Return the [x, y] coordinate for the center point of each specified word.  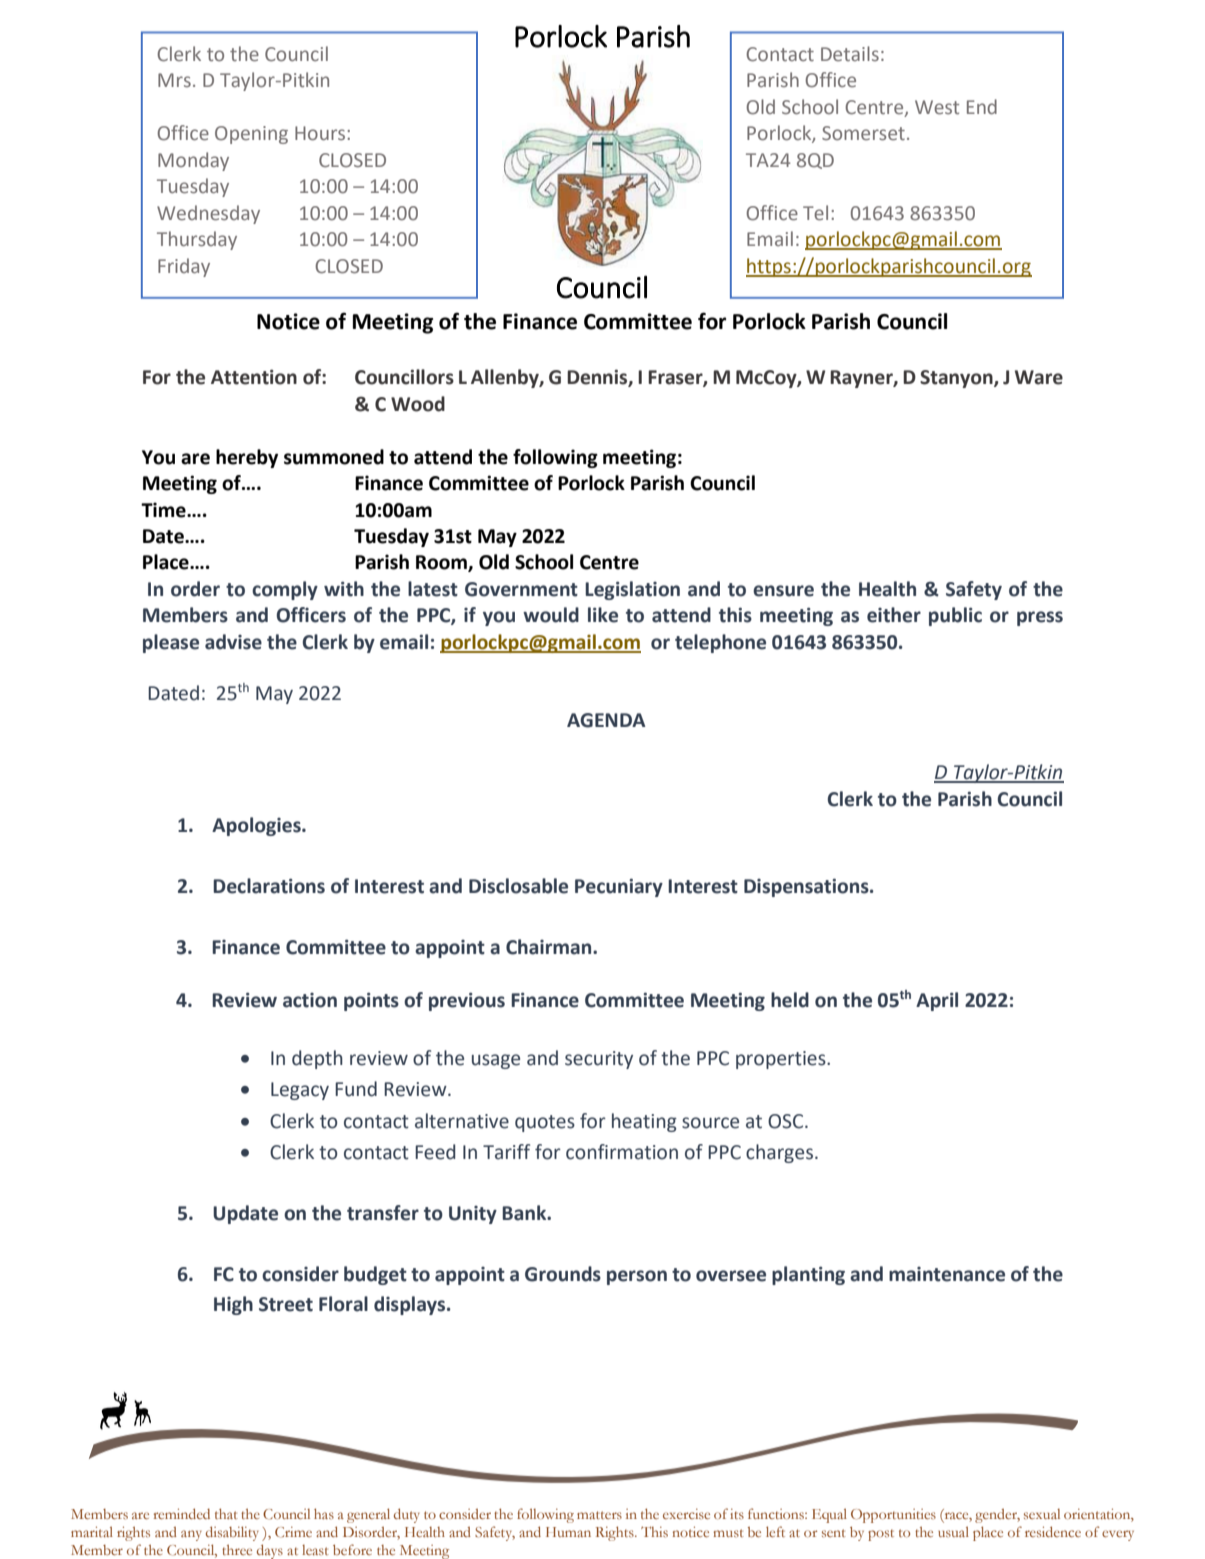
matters [599, 1515]
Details [850, 54]
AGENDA [606, 720]
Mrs [174, 80]
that [226, 1513]
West [937, 107]
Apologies [257, 826]
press [1040, 618]
